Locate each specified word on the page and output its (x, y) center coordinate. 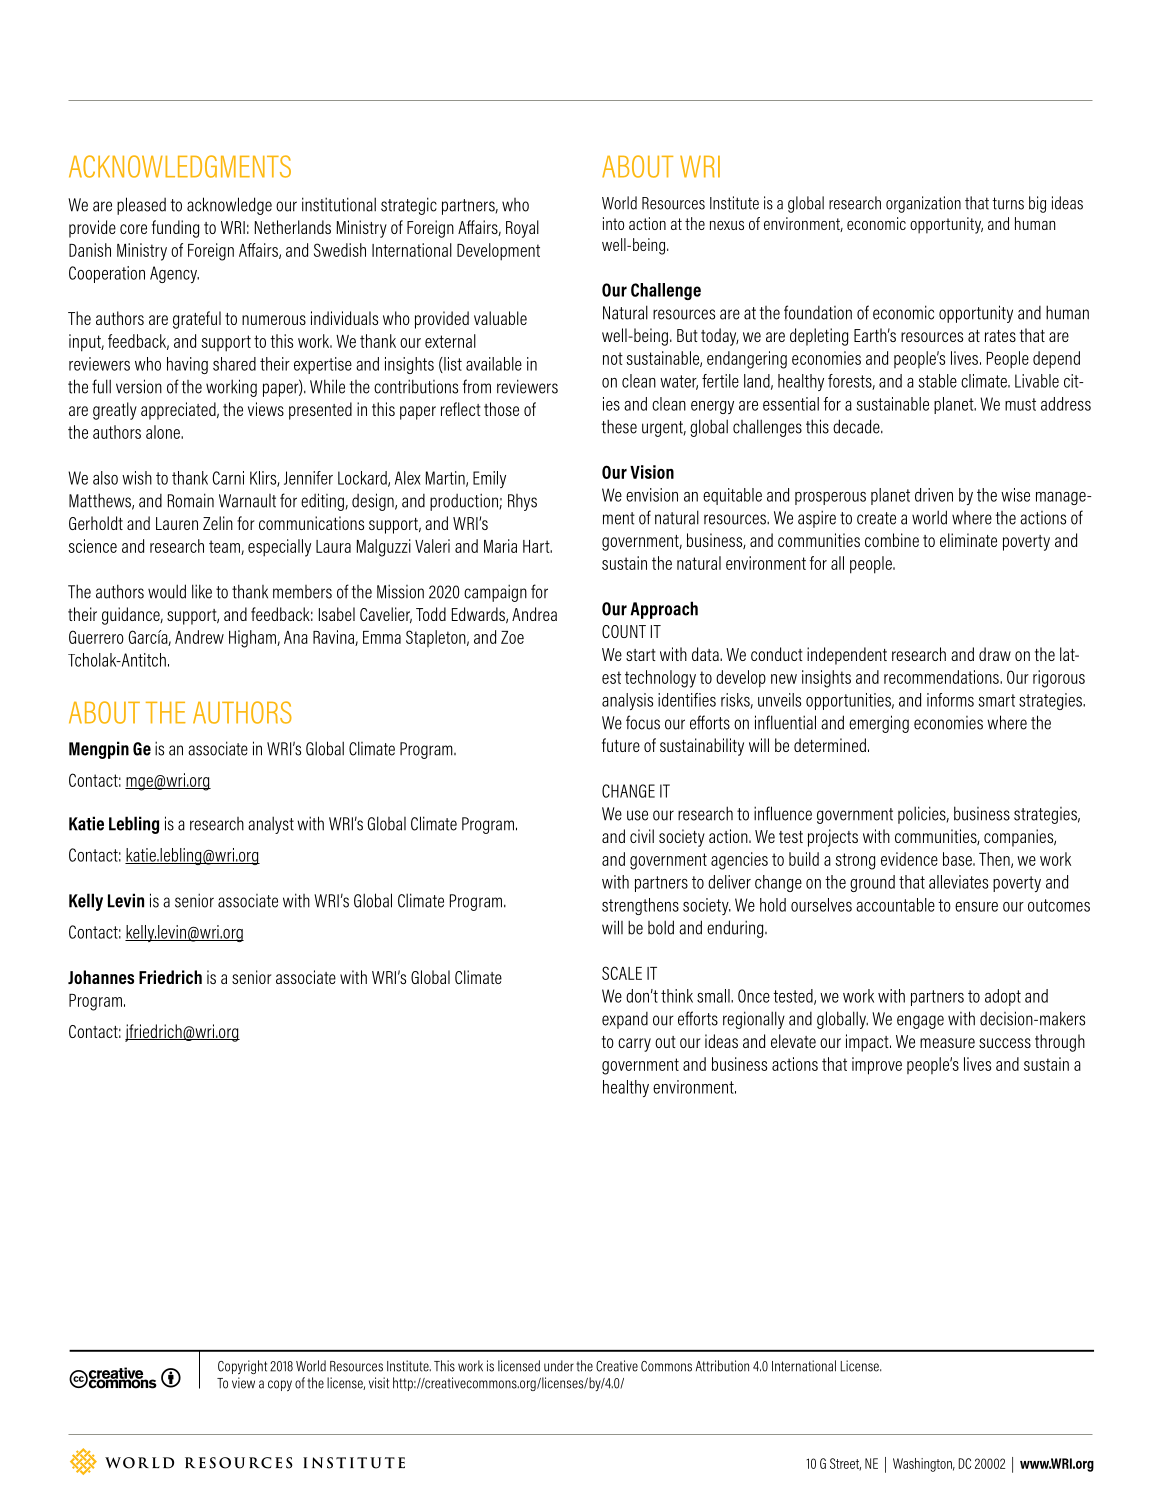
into (613, 223)
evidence (909, 859)
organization (923, 204)
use (637, 815)
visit (379, 1383)
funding (175, 229)
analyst (271, 825)
